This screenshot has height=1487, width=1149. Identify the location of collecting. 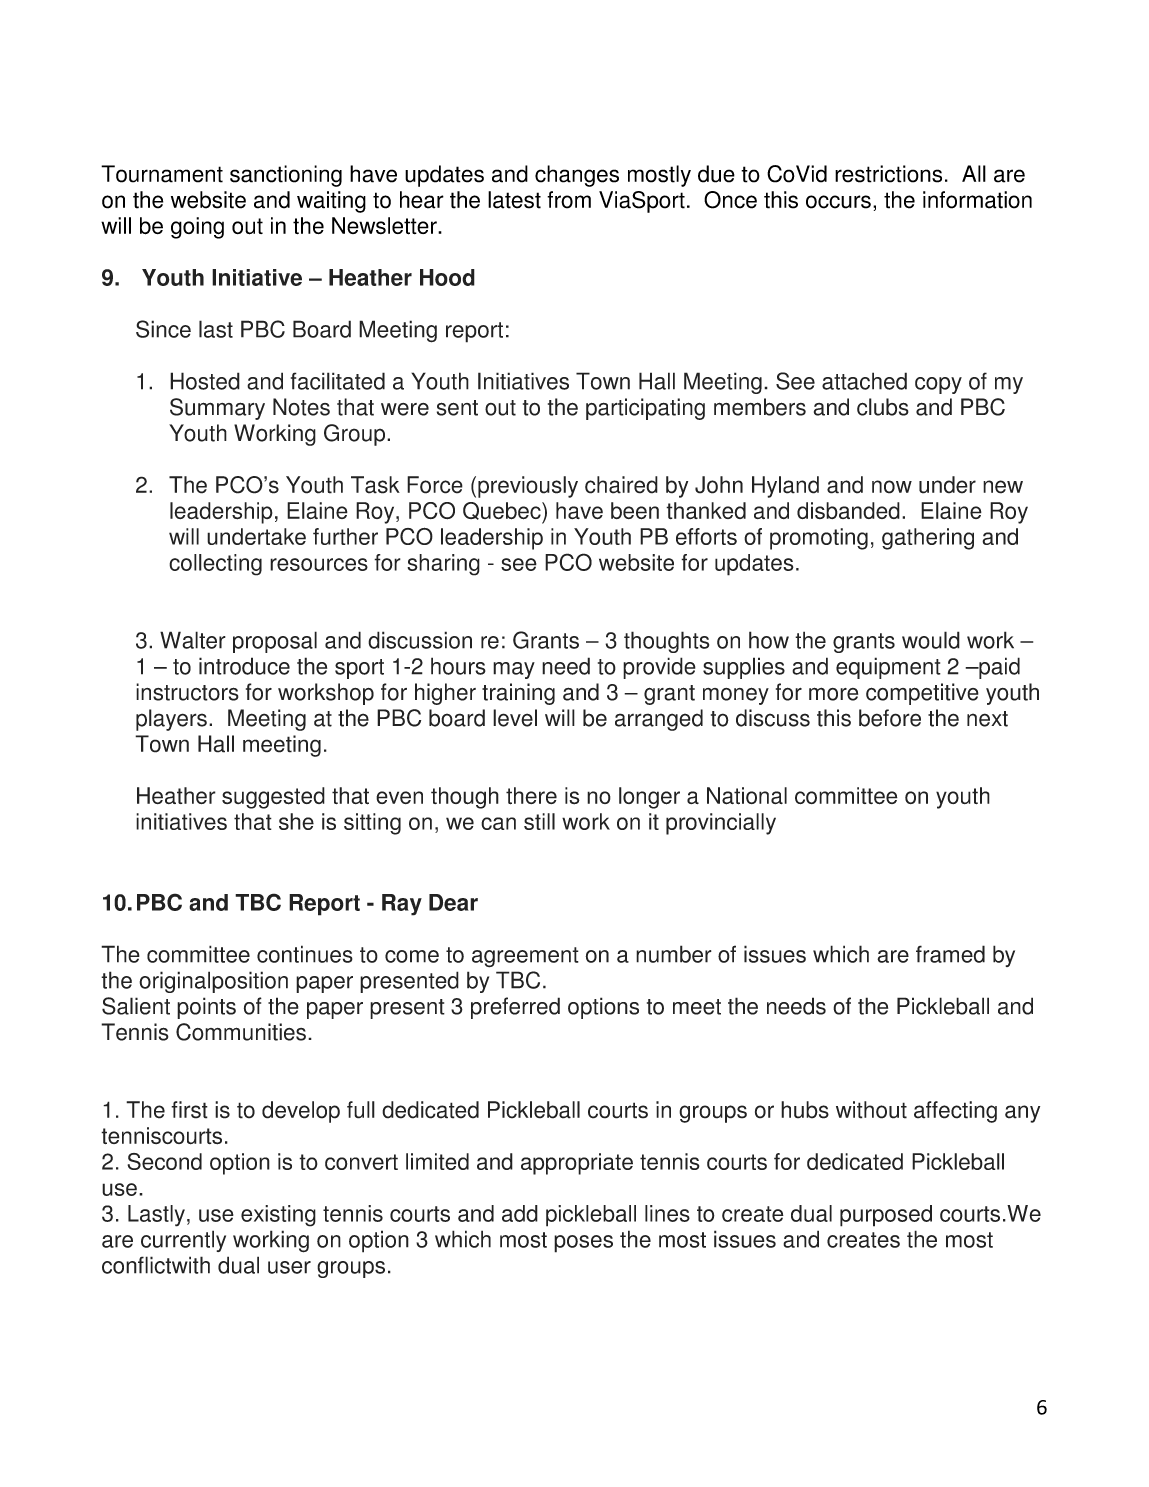
(215, 565).
